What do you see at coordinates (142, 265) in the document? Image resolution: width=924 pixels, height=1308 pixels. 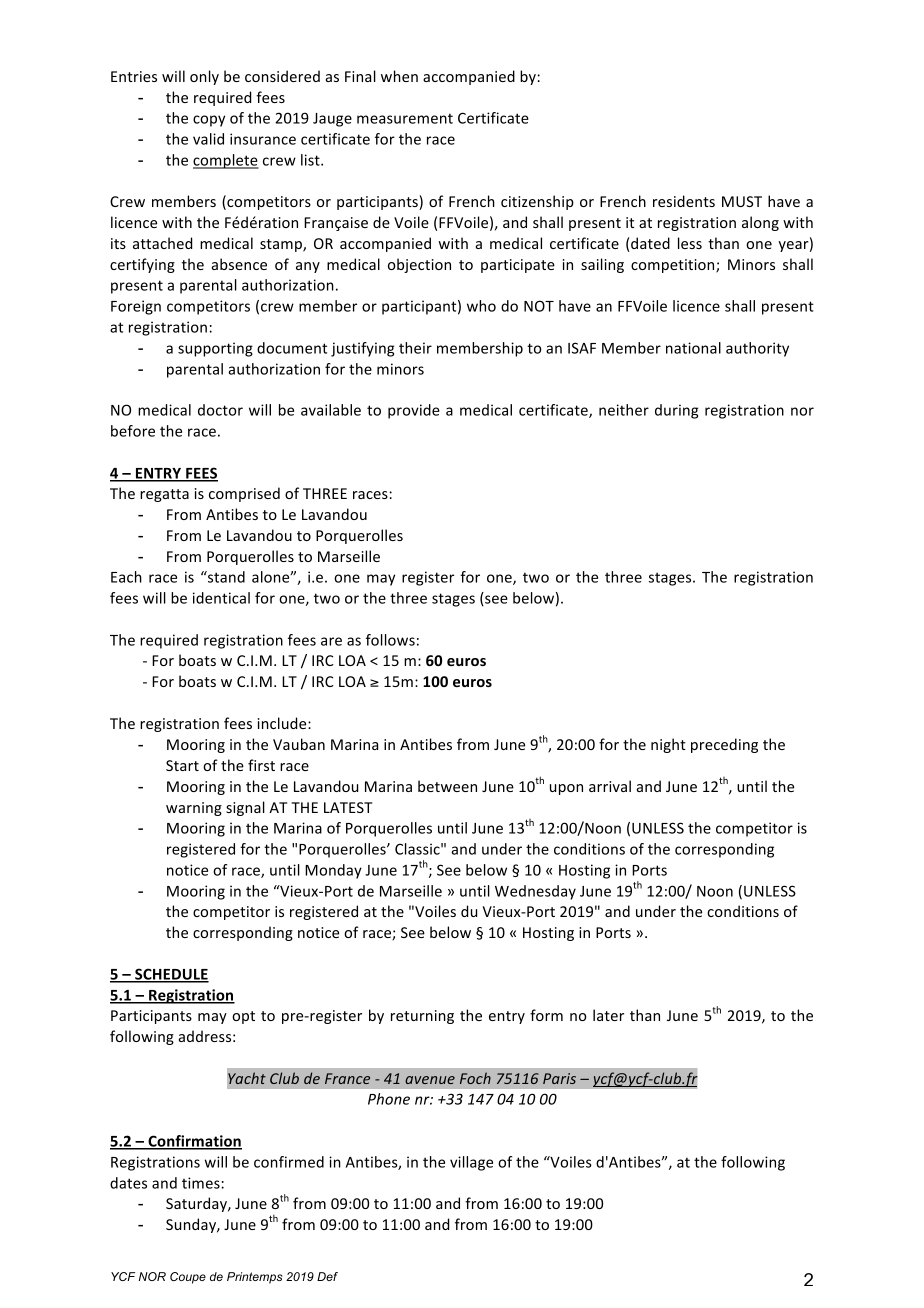 I see `certifying` at bounding box center [142, 265].
